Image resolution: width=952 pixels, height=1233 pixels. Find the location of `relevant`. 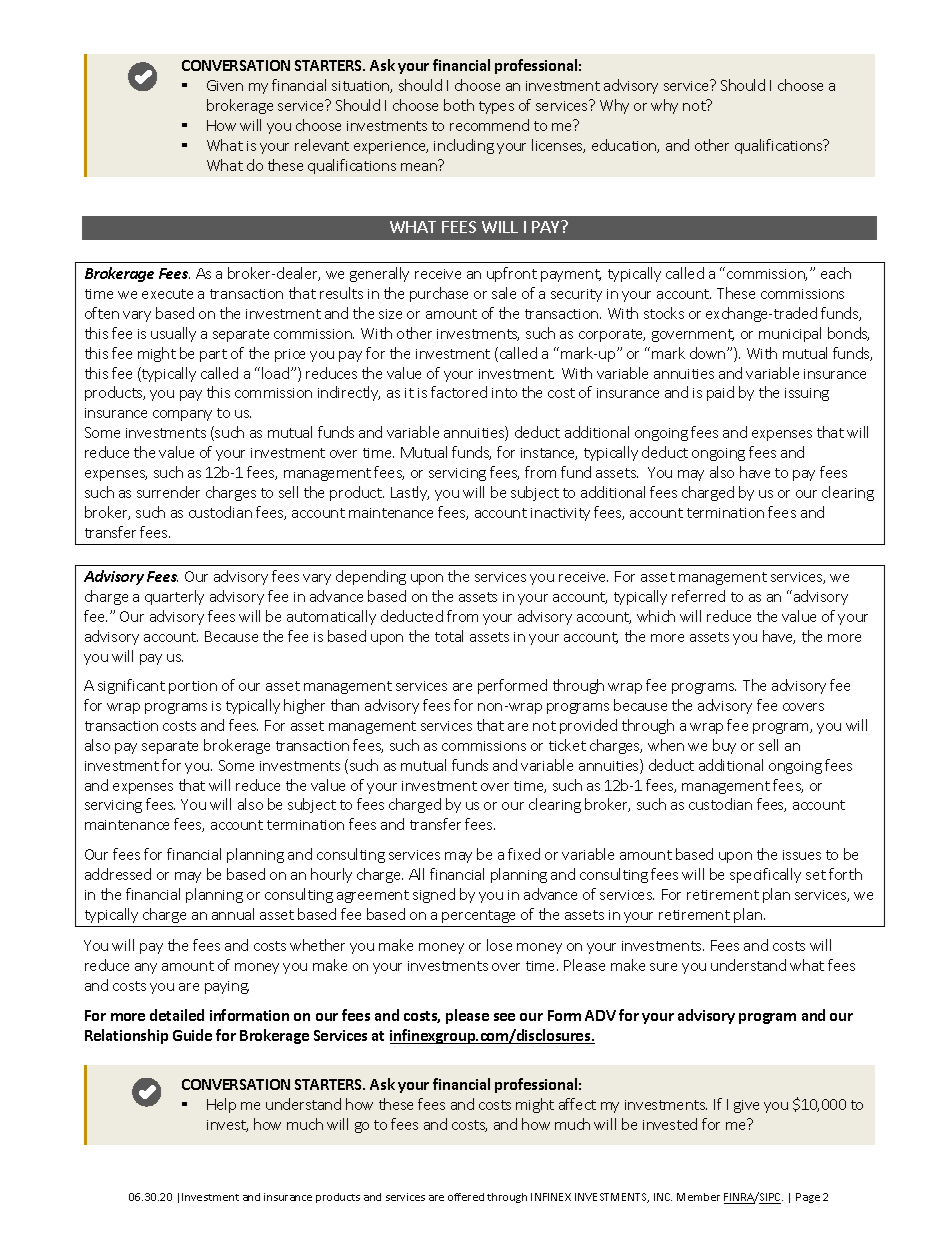

relevant is located at coordinates (322, 145).
